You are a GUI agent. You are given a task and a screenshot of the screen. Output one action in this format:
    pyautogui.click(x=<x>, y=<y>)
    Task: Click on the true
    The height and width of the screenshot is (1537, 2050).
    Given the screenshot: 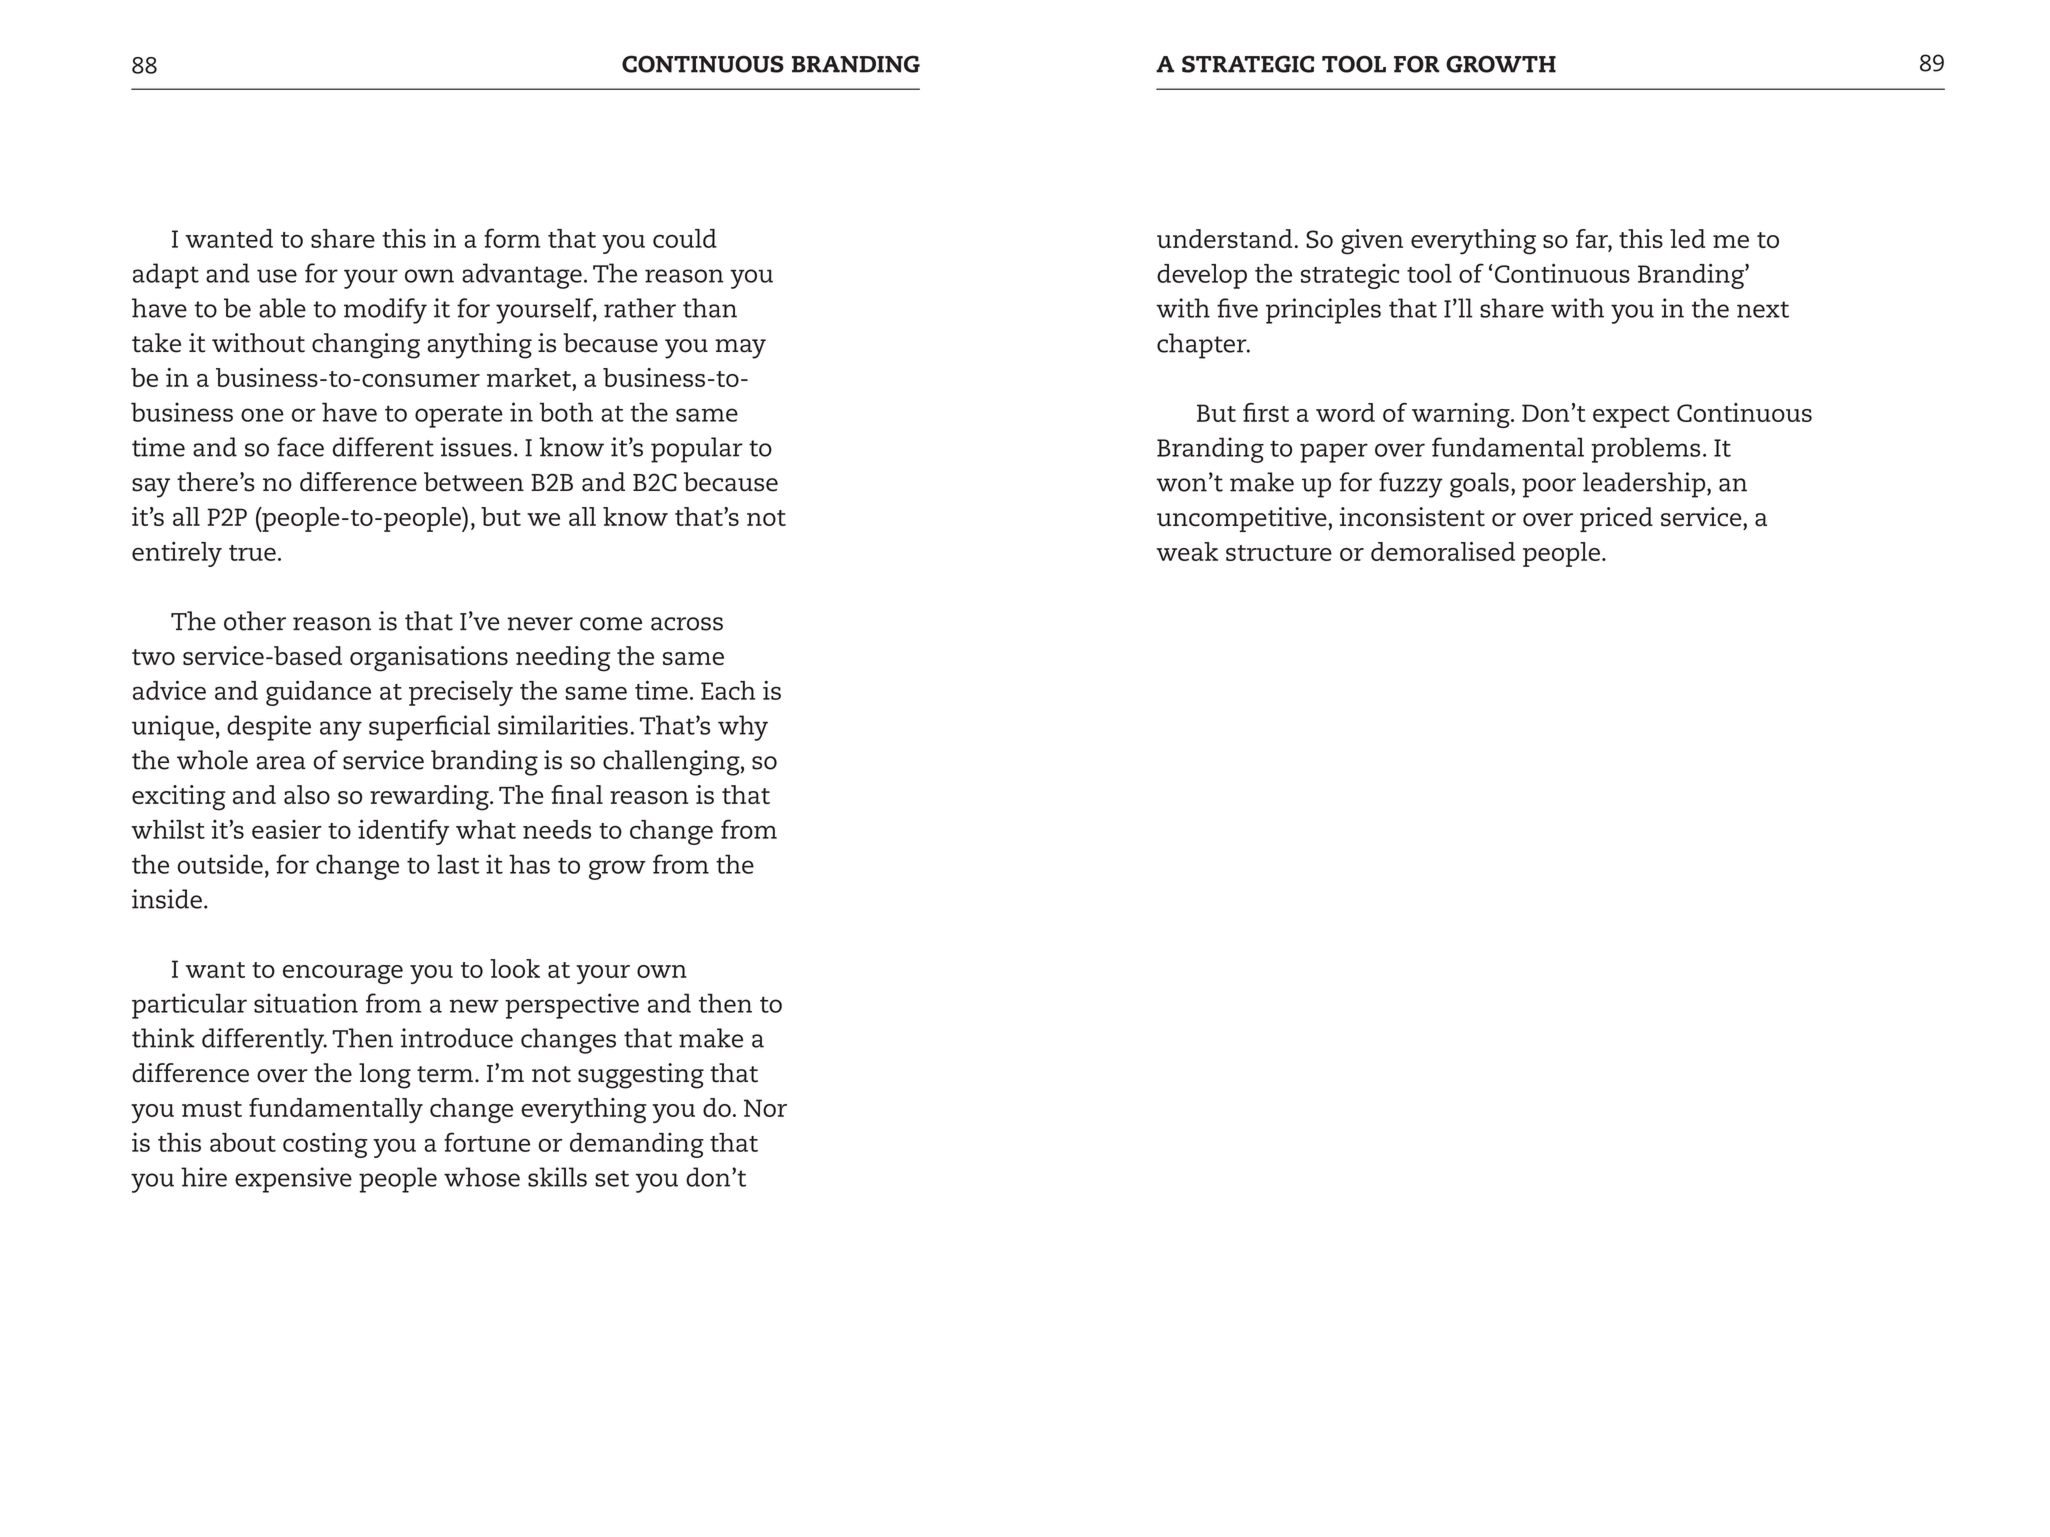 What is the action you would take?
    pyautogui.click(x=252, y=553)
